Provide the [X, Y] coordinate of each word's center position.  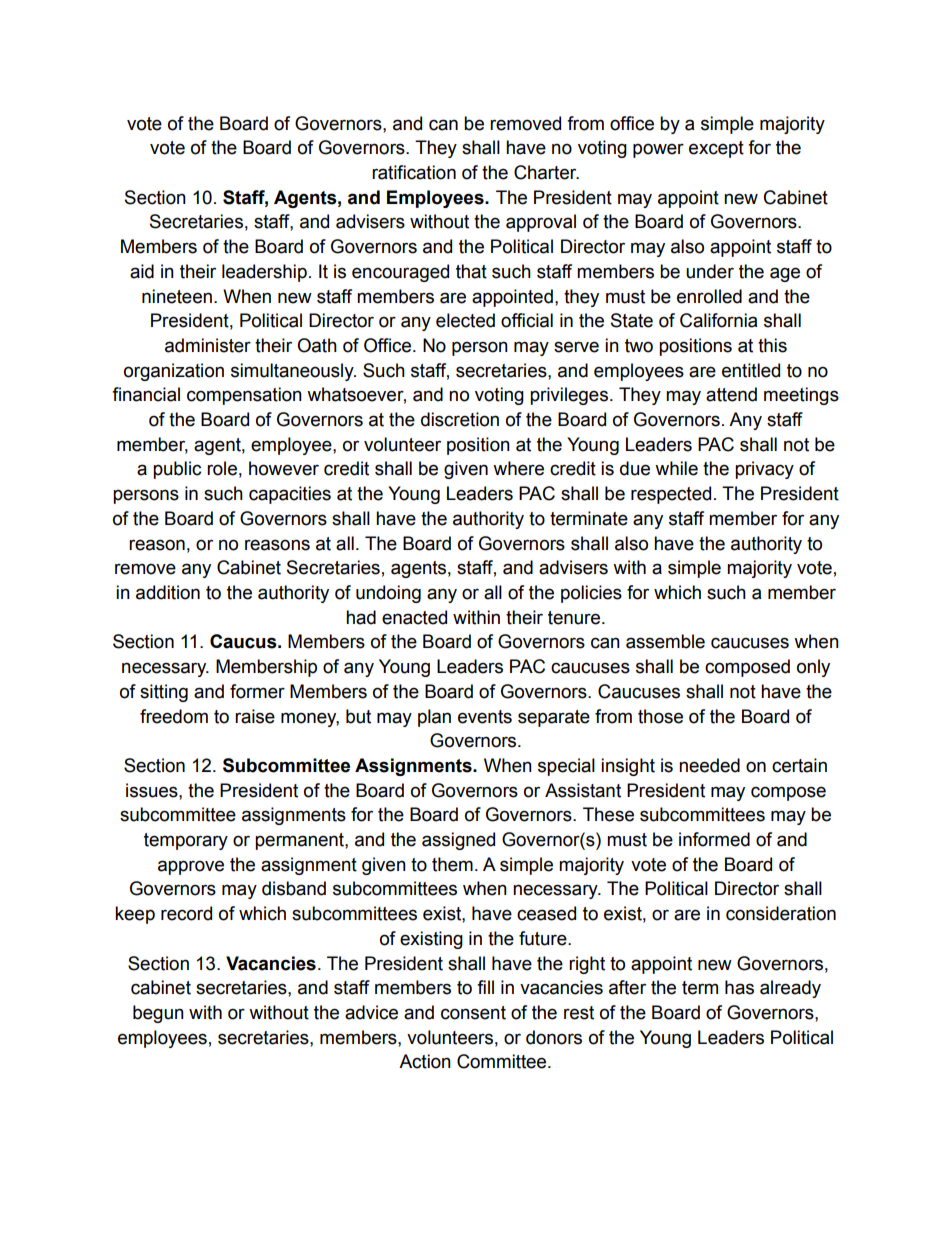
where [518, 468]
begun [158, 1014]
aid [142, 271]
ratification [414, 172]
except [716, 149]
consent [473, 1013]
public [177, 470]
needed [709, 765]
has [739, 987]
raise [255, 716]
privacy [764, 470]
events [485, 717]
